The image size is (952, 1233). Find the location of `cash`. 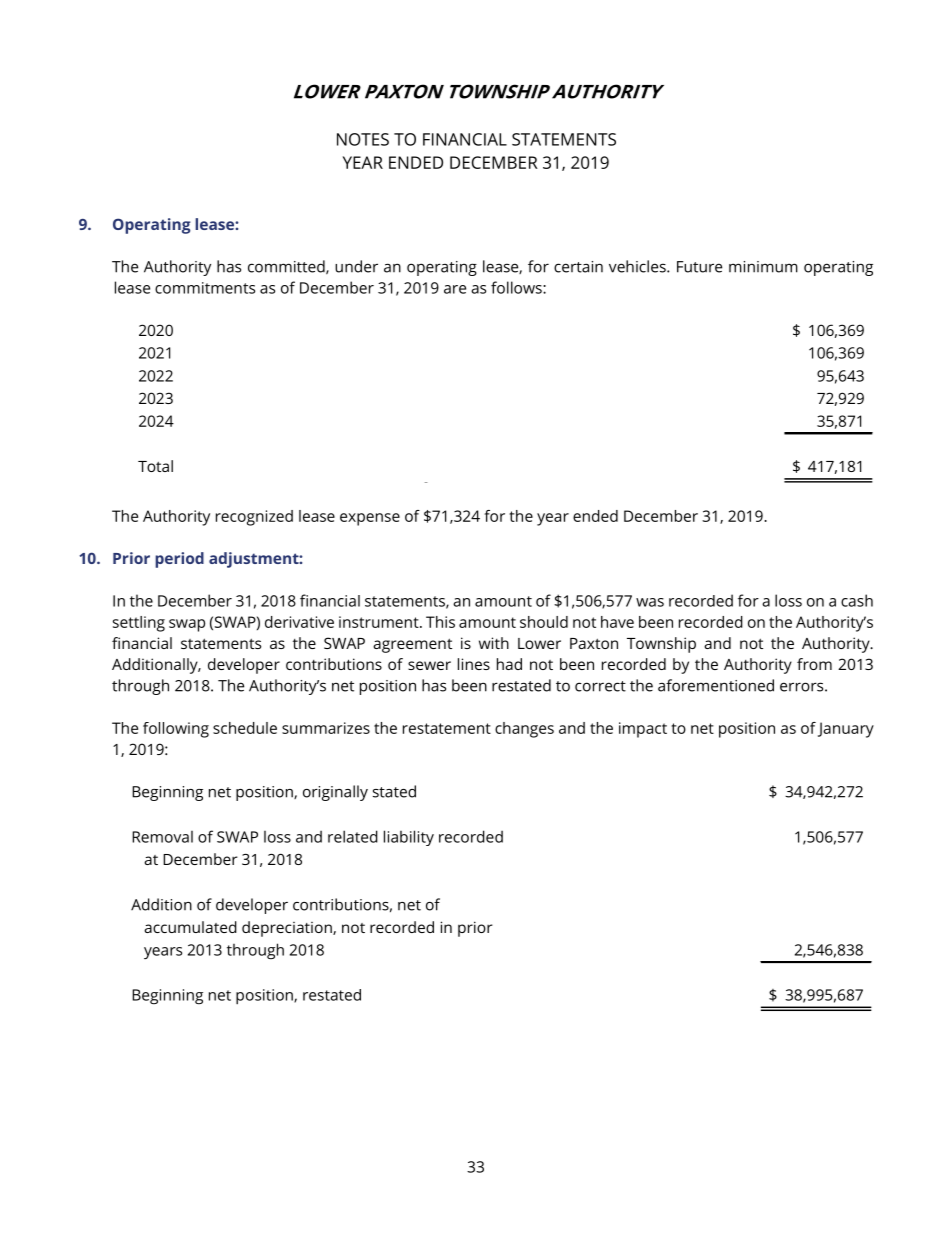

cash is located at coordinates (857, 600).
